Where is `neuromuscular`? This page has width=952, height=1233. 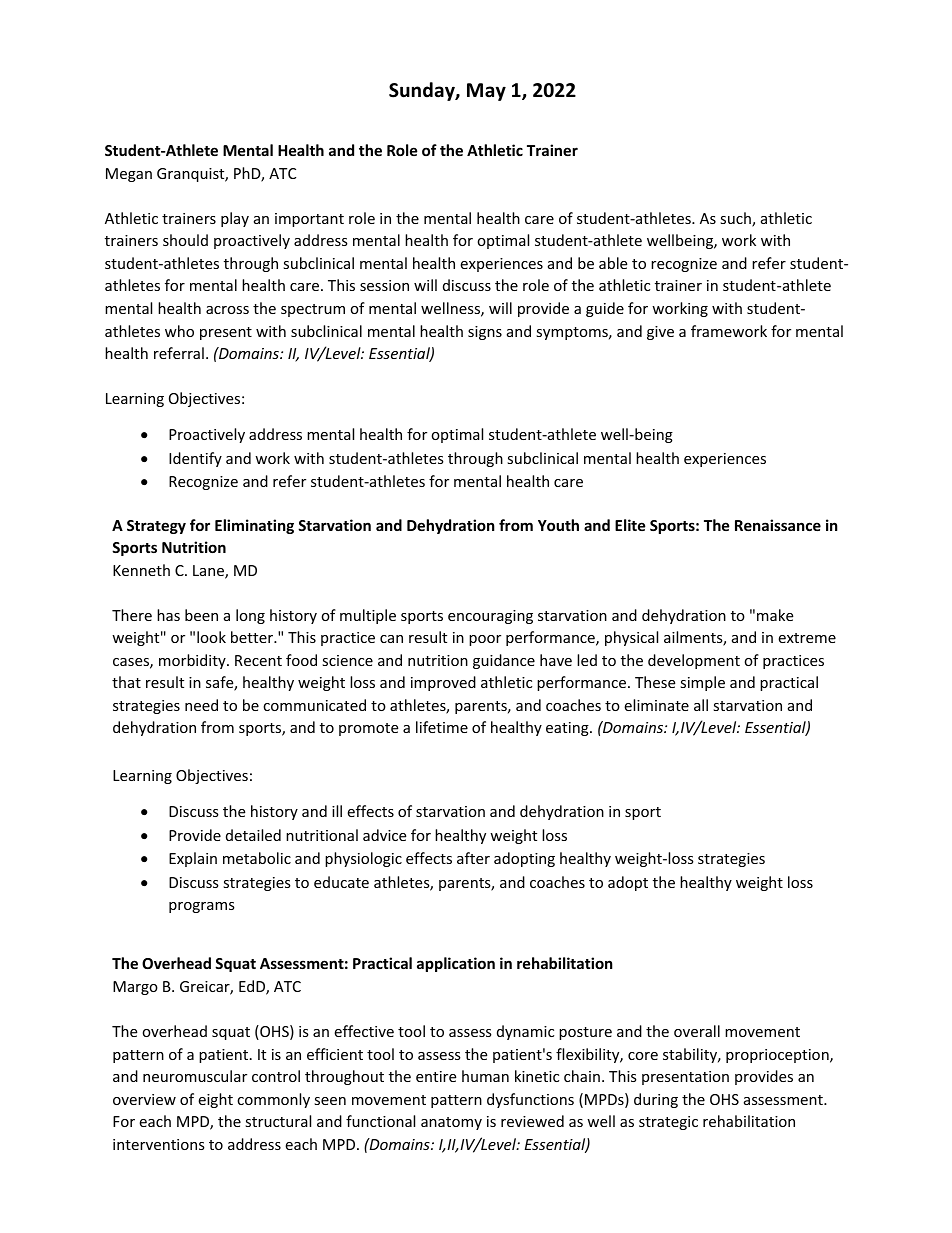
neuromuscular is located at coordinates (195, 1076).
